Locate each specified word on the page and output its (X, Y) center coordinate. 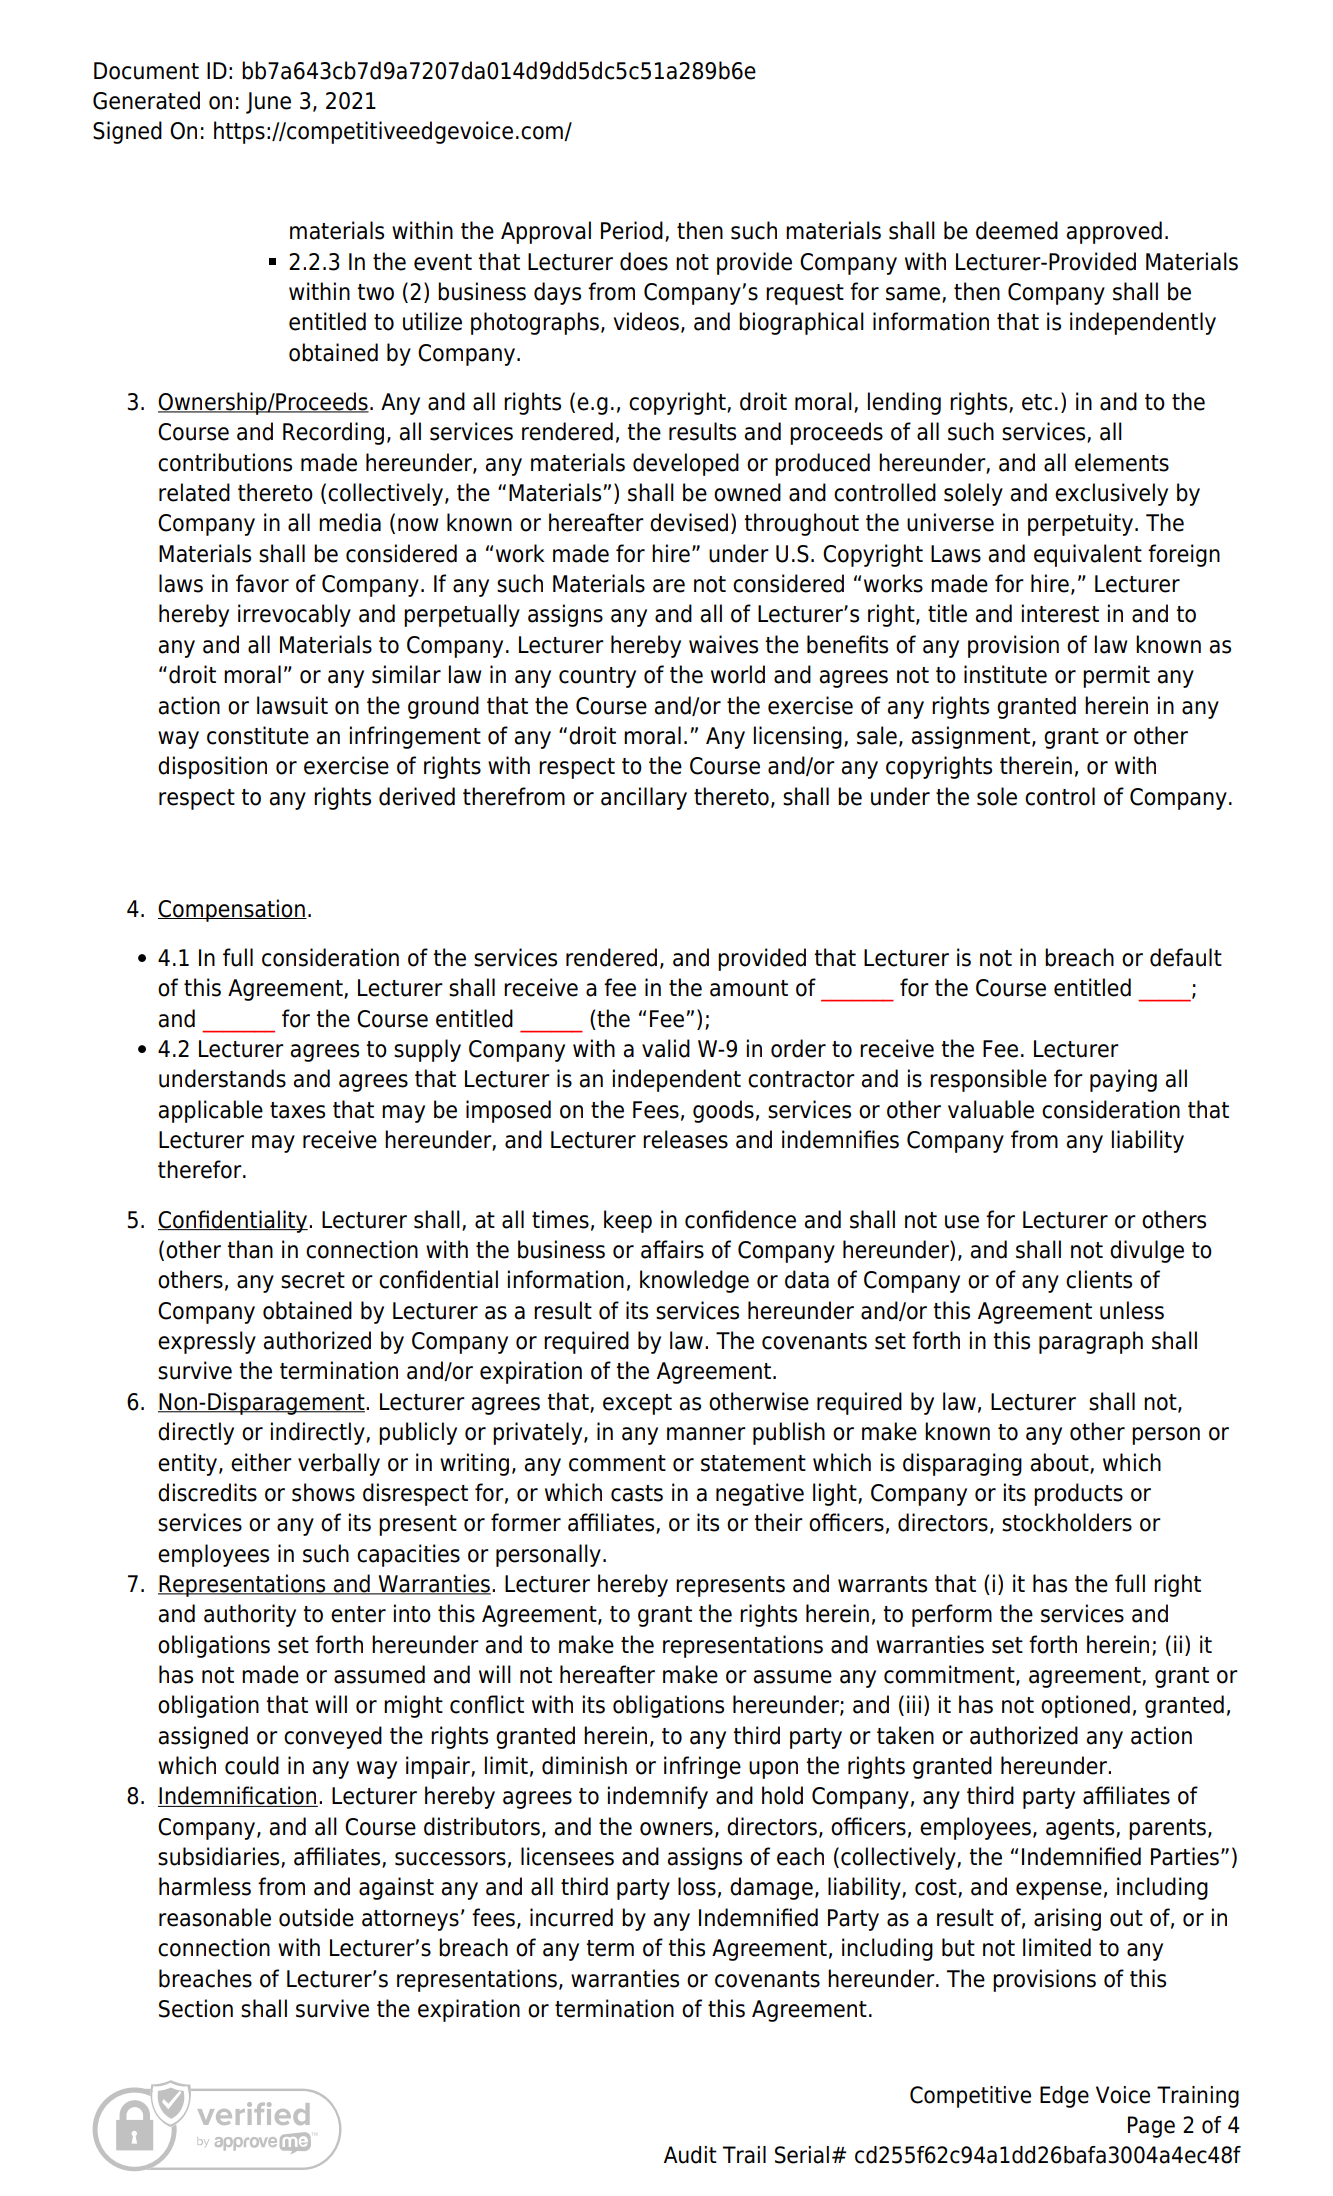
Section (196, 2008)
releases (685, 1139)
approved (1114, 232)
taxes (297, 1110)
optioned (1085, 1706)
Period (632, 230)
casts (637, 1493)
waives (723, 644)
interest (1060, 613)
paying (1123, 1080)
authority (250, 1615)
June (268, 103)
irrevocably (294, 615)
